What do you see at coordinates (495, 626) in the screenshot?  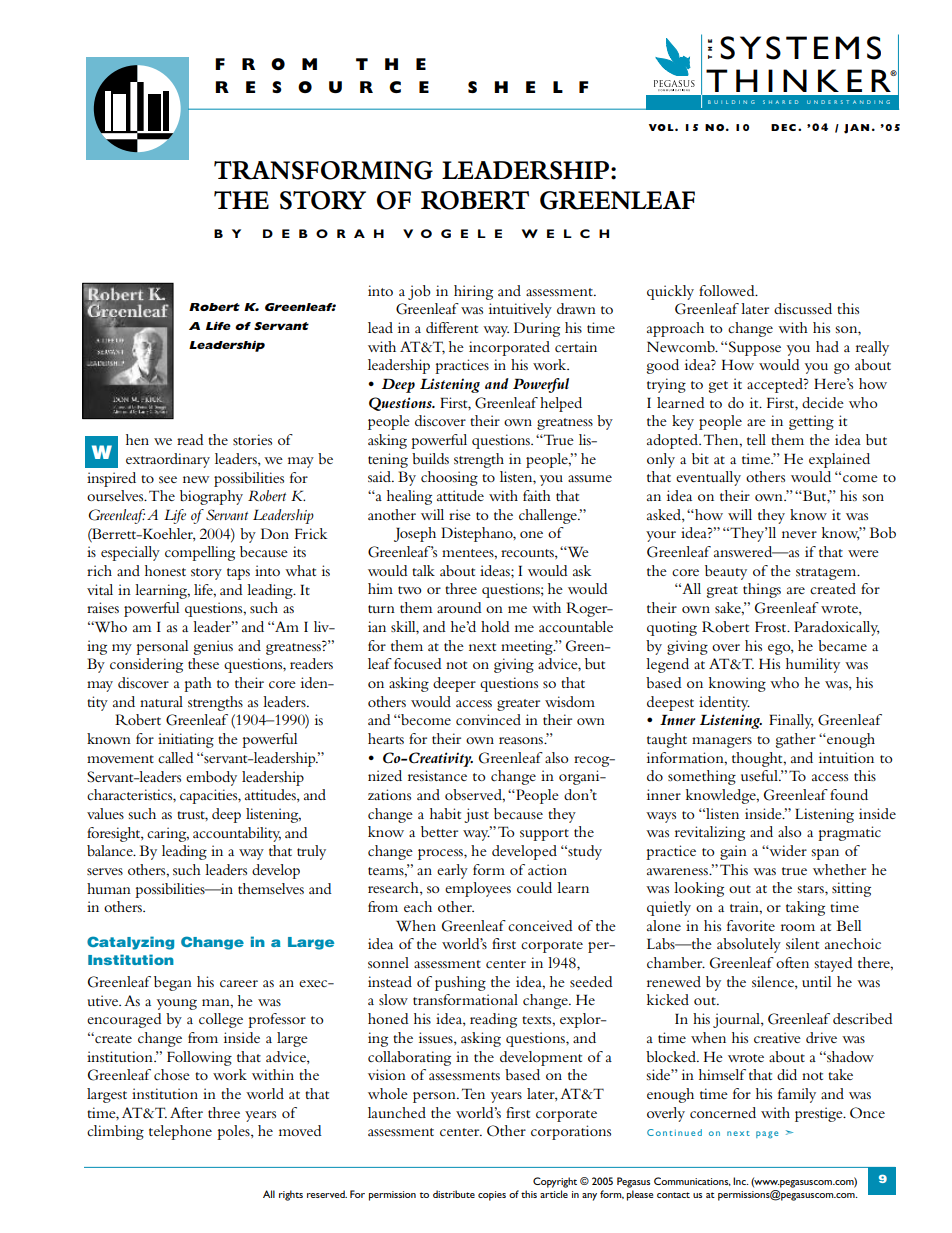 I see `hold` at bounding box center [495, 626].
